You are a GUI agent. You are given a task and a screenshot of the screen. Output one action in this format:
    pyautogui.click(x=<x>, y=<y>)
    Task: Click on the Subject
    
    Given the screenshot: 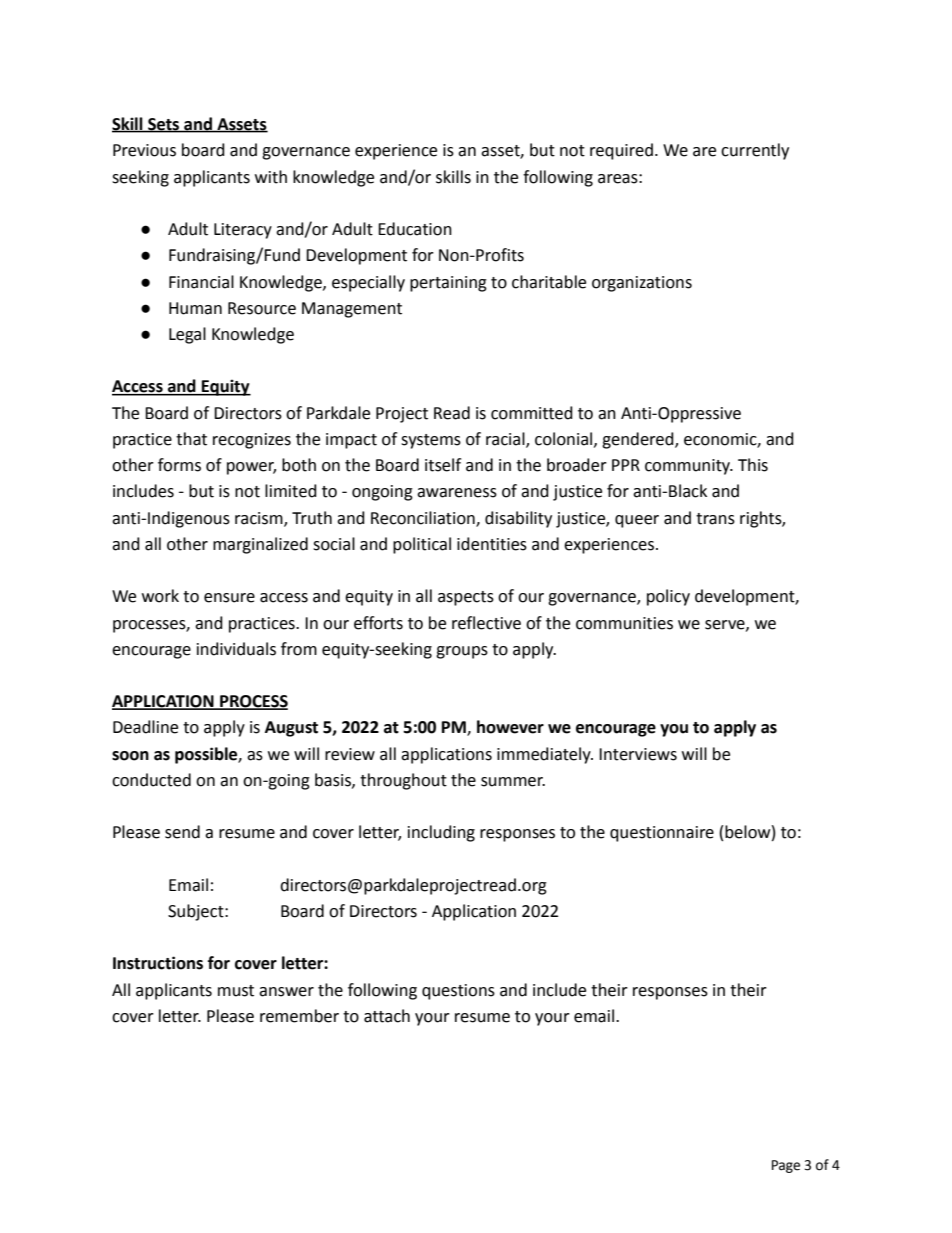 What is the action you would take?
    pyautogui.click(x=197, y=912)
